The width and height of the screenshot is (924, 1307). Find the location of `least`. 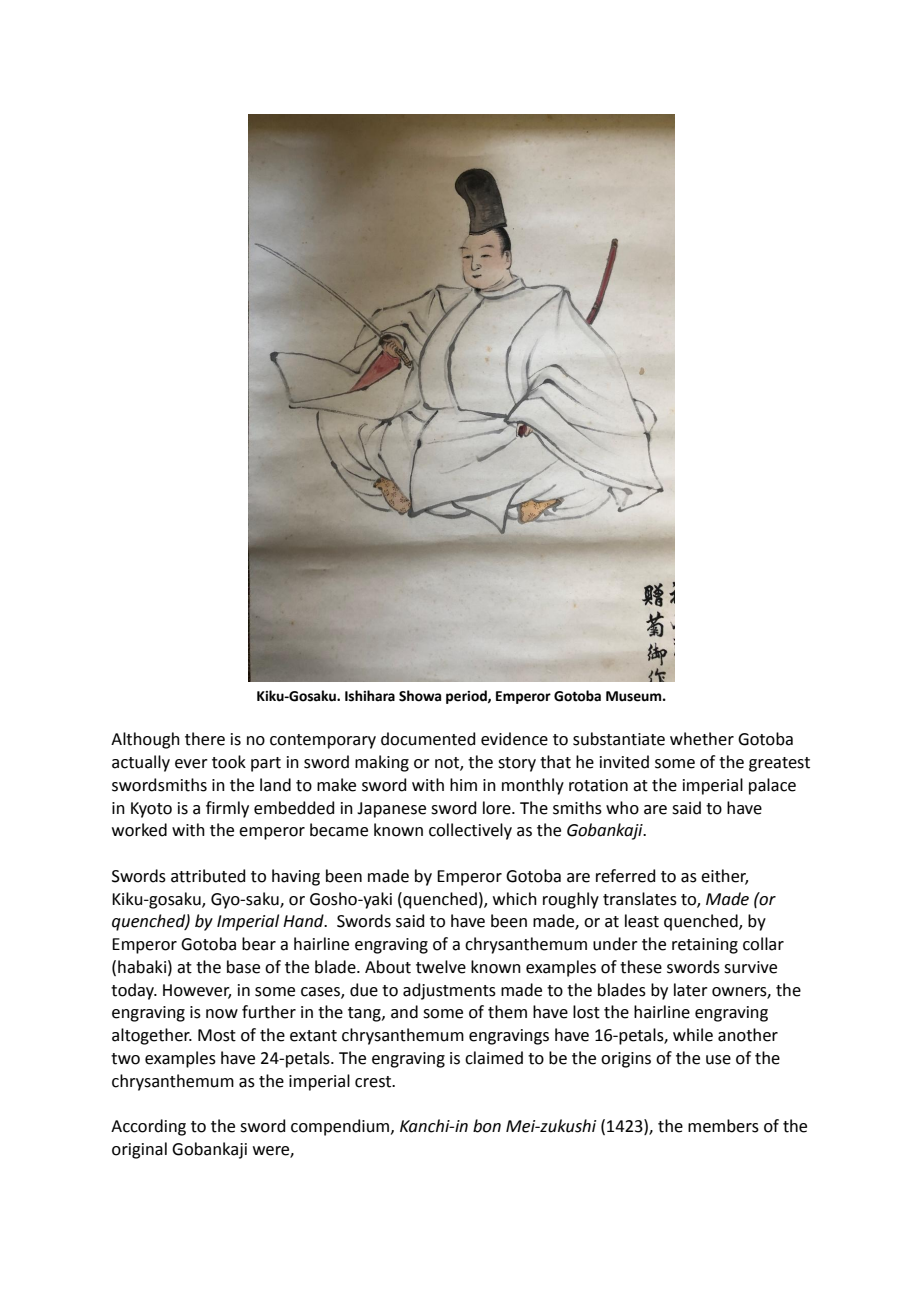

least is located at coordinates (642, 921).
